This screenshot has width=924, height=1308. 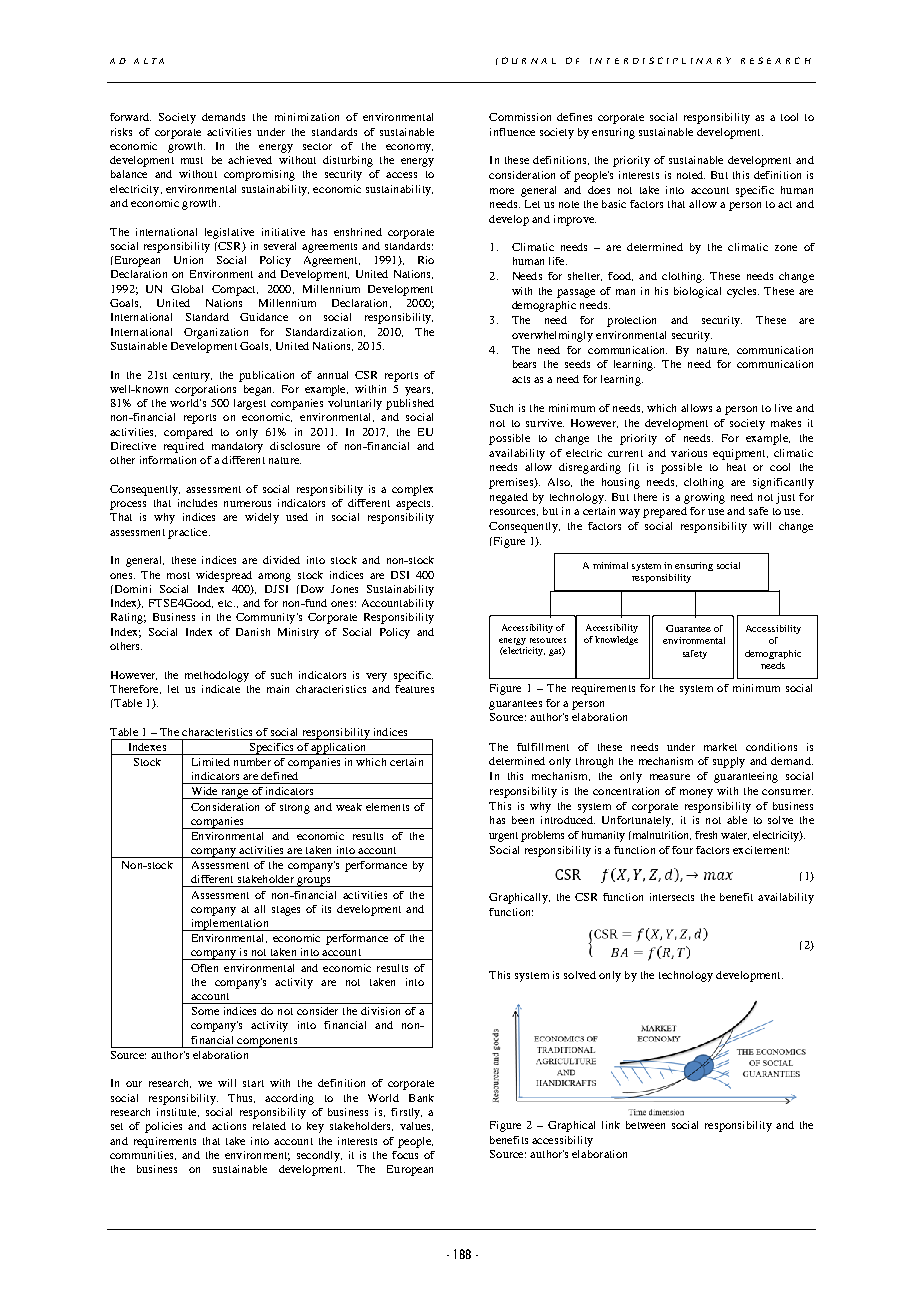 I want to click on etc, so click(x=226, y=603).
